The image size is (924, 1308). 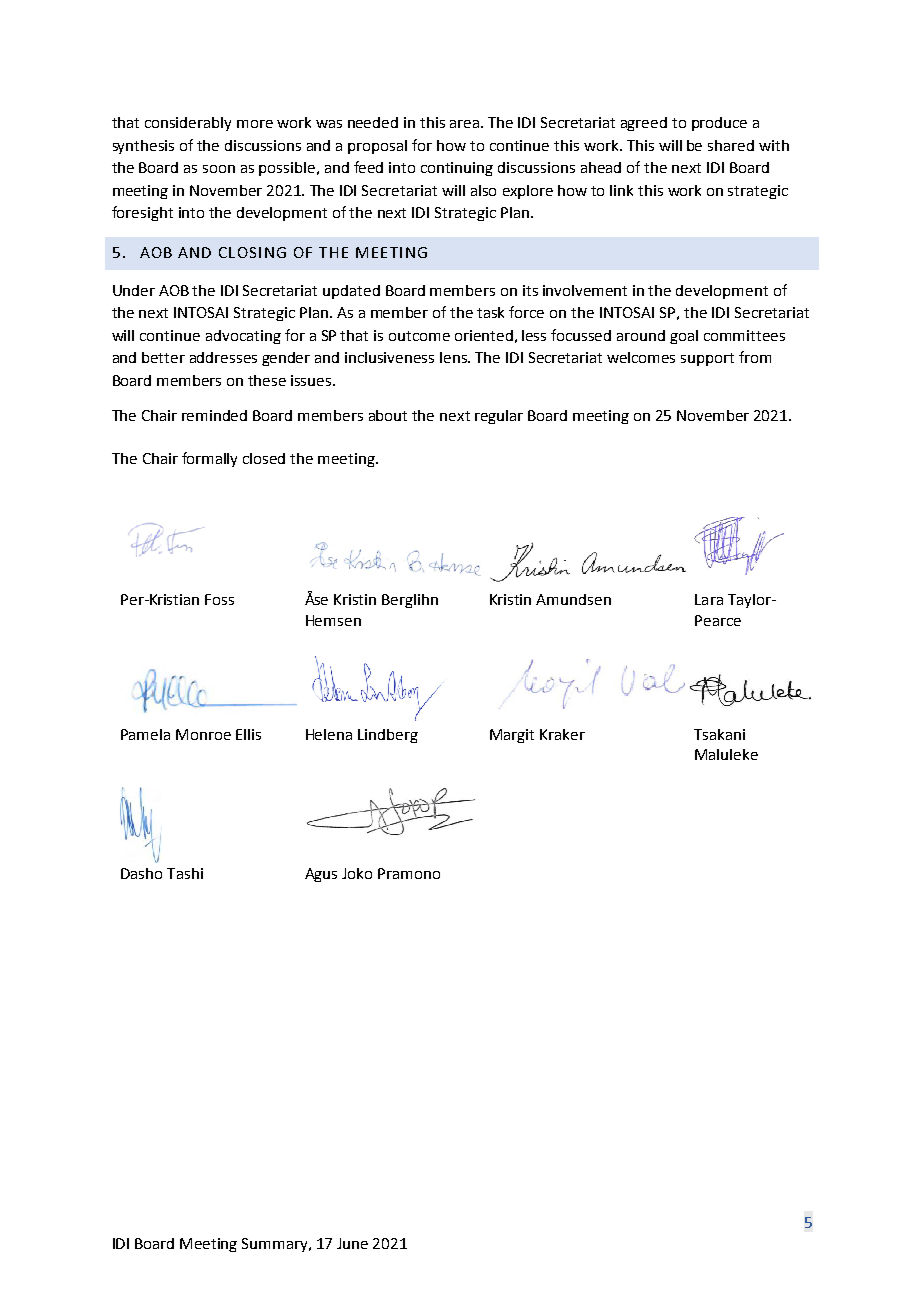 What do you see at coordinates (457, 169) in the document?
I see `continuing` at bounding box center [457, 169].
